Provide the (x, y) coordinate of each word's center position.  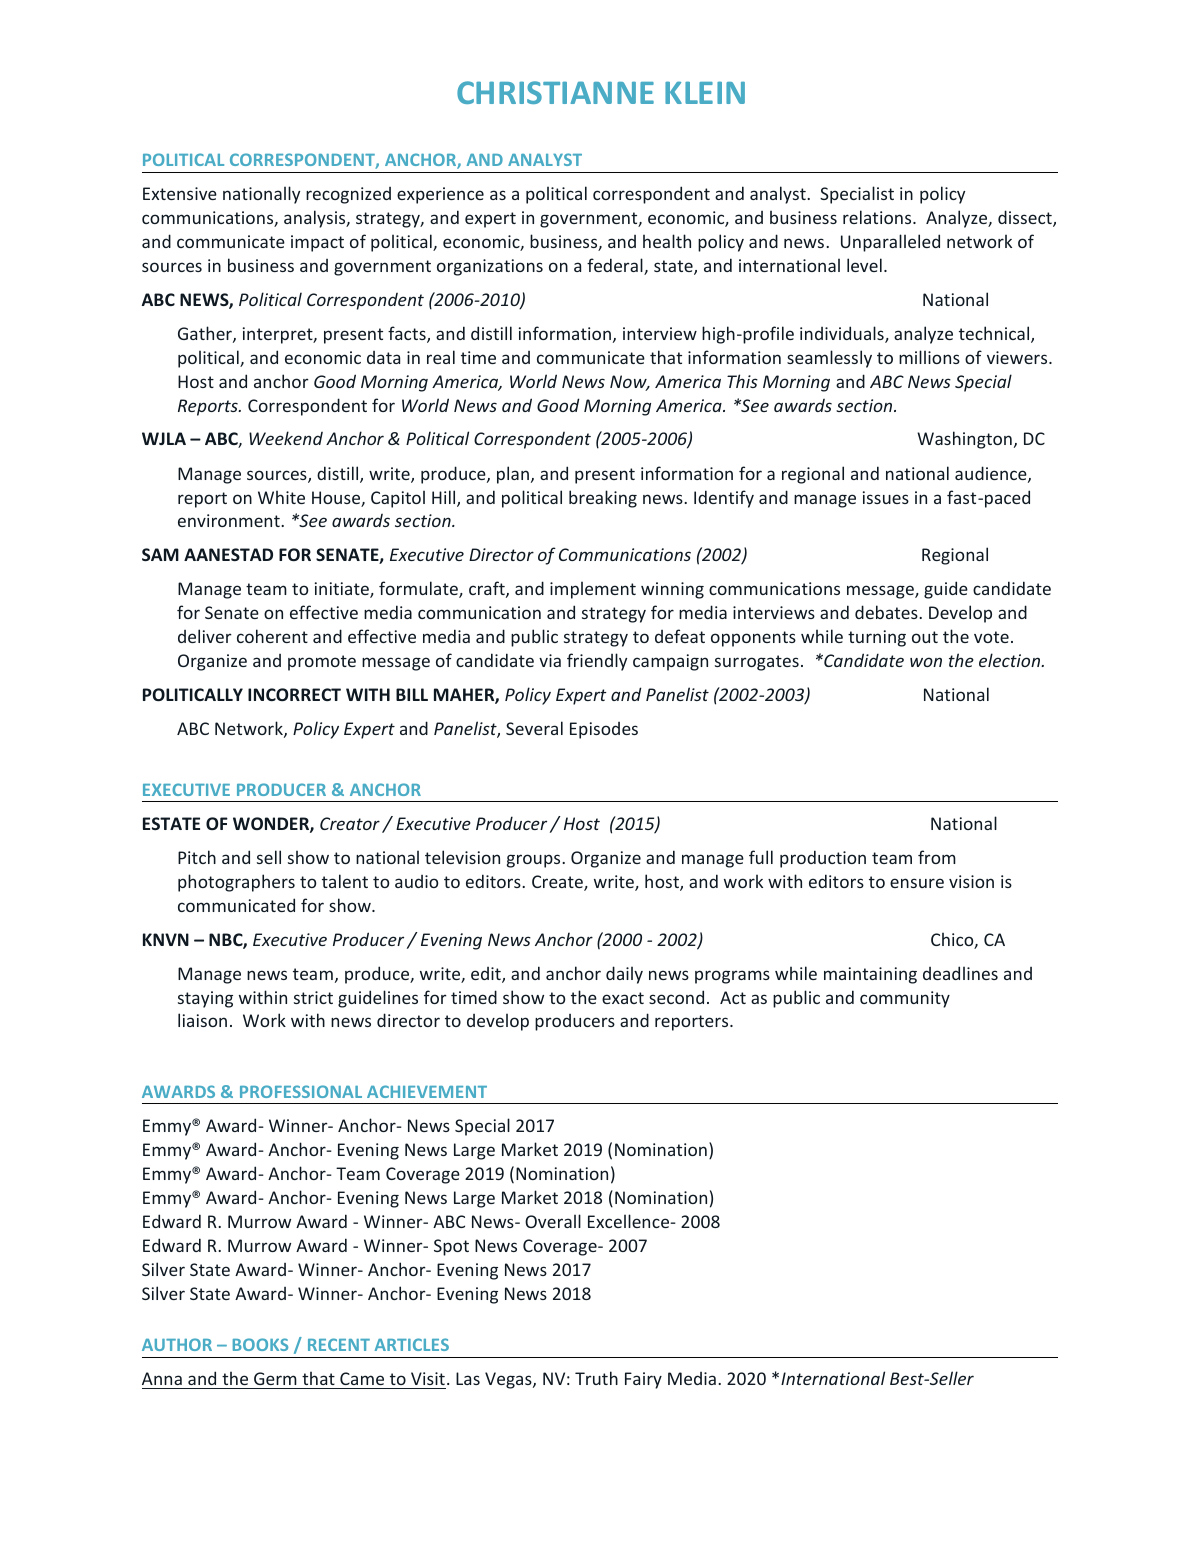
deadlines (960, 973)
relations (878, 217)
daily (624, 975)
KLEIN (705, 92)
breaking (603, 499)
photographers (236, 883)
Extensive (180, 193)
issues (886, 497)
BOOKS (260, 1344)
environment (230, 520)
